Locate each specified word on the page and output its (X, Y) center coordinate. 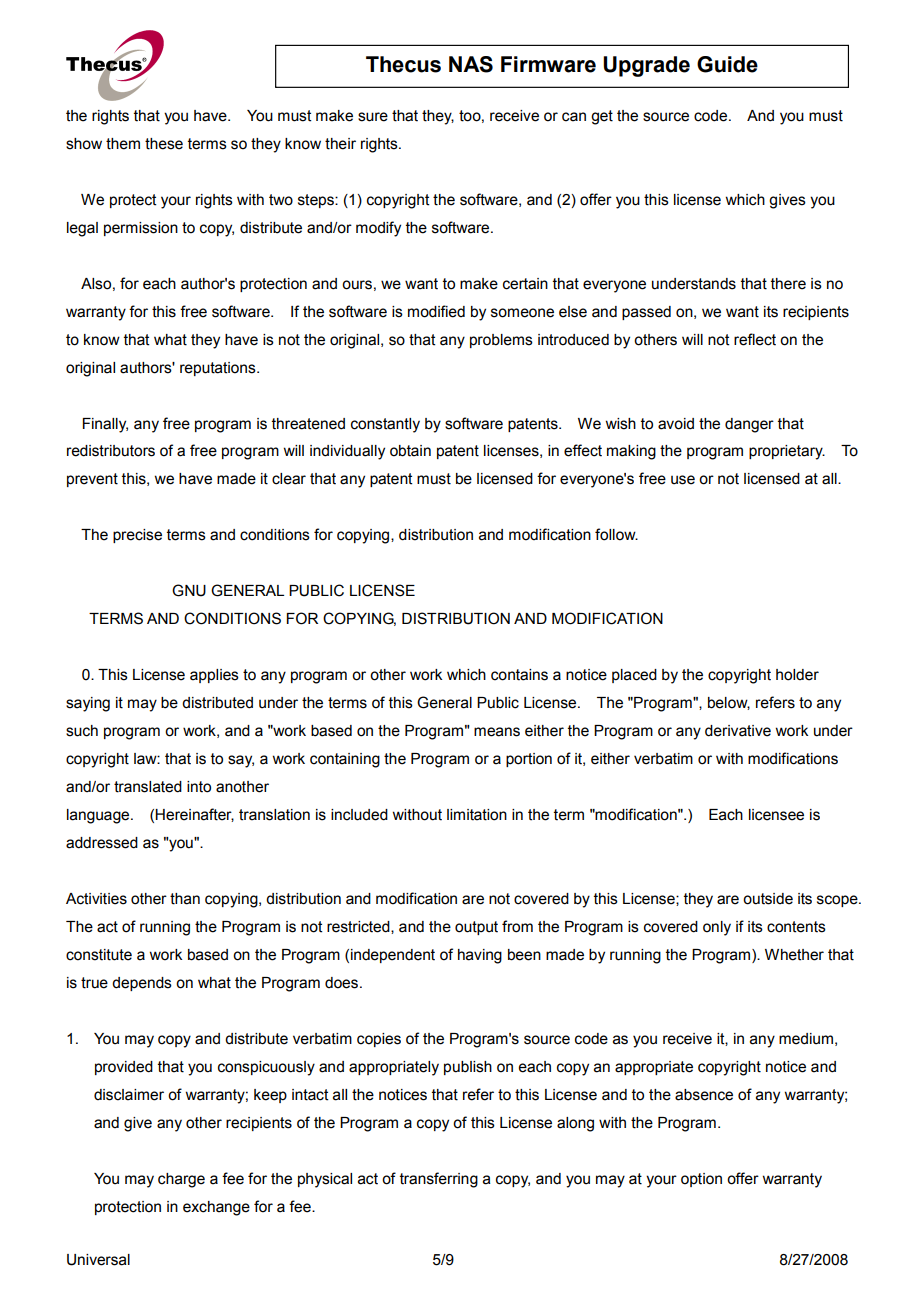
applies (214, 676)
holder (797, 675)
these (164, 144)
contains (519, 675)
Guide (727, 64)
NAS (471, 64)
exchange (216, 1208)
